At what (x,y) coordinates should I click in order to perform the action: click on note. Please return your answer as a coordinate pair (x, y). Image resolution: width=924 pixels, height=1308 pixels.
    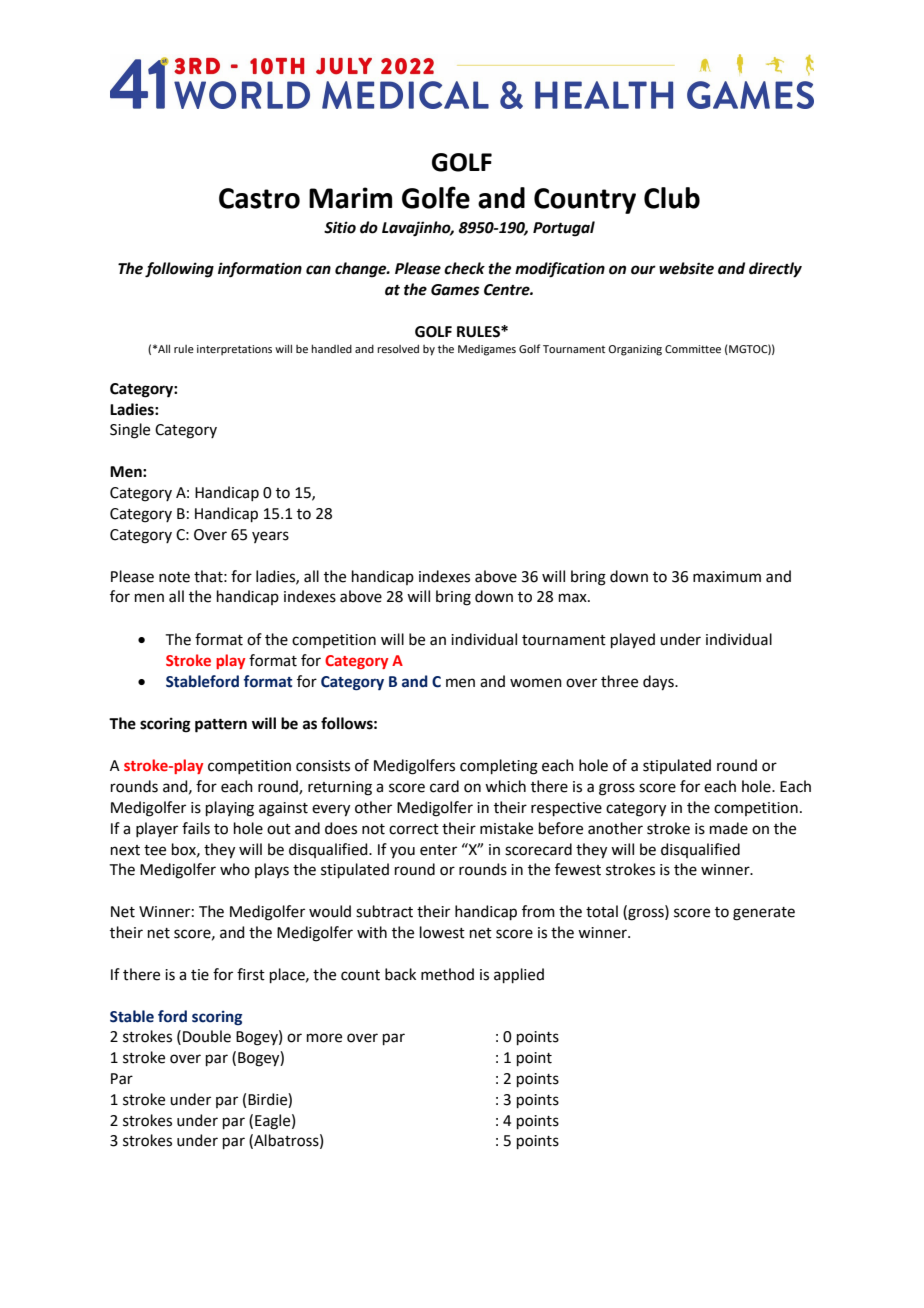
    Looking at the image, I should click on (174, 577).
